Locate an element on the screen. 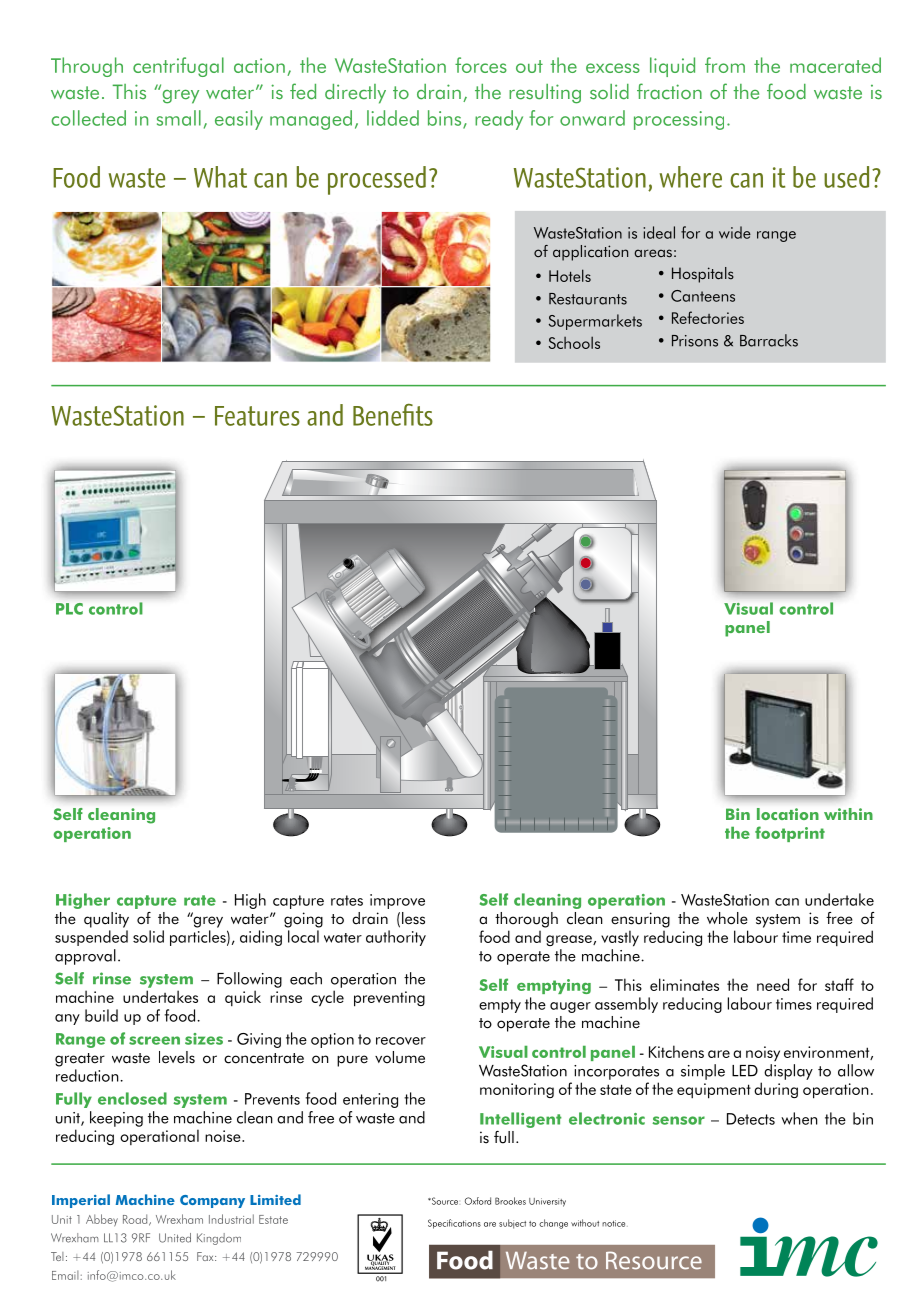  Specifications is located at coordinates (454, 1224).
